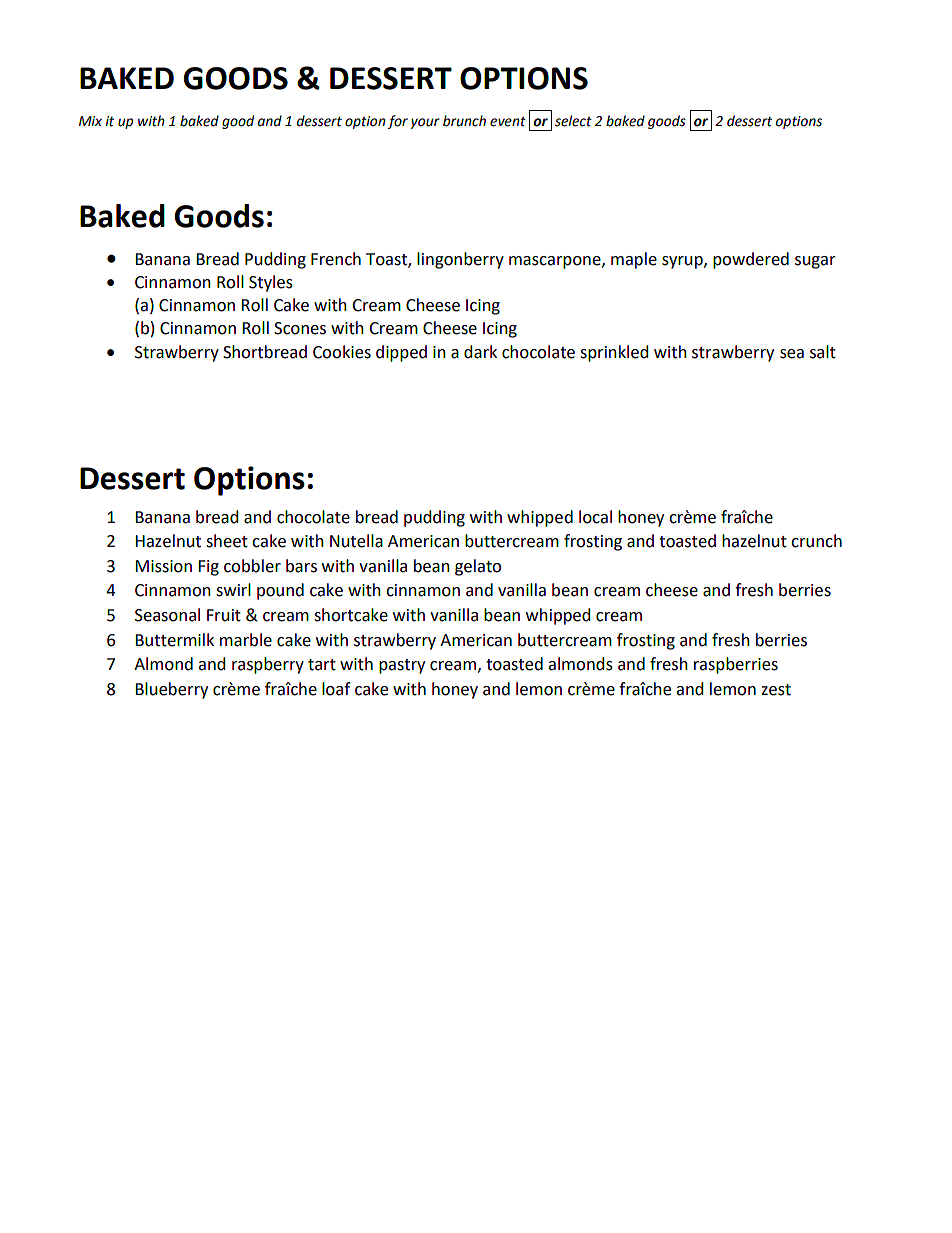 The image size is (952, 1233). What do you see at coordinates (271, 283) in the document?
I see `Styles` at bounding box center [271, 283].
